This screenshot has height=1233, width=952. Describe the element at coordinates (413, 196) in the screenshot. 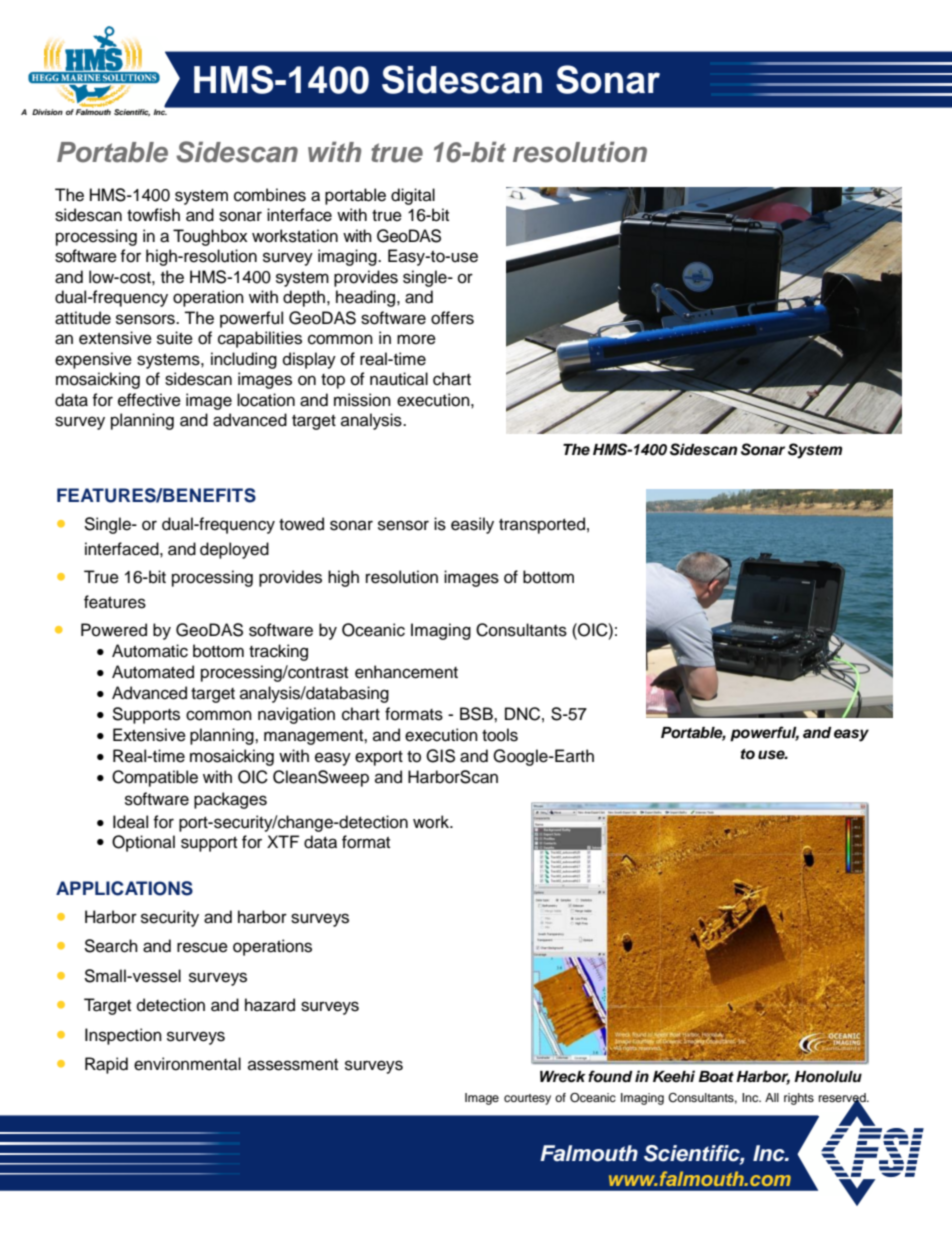

I see `digital` at that location.
